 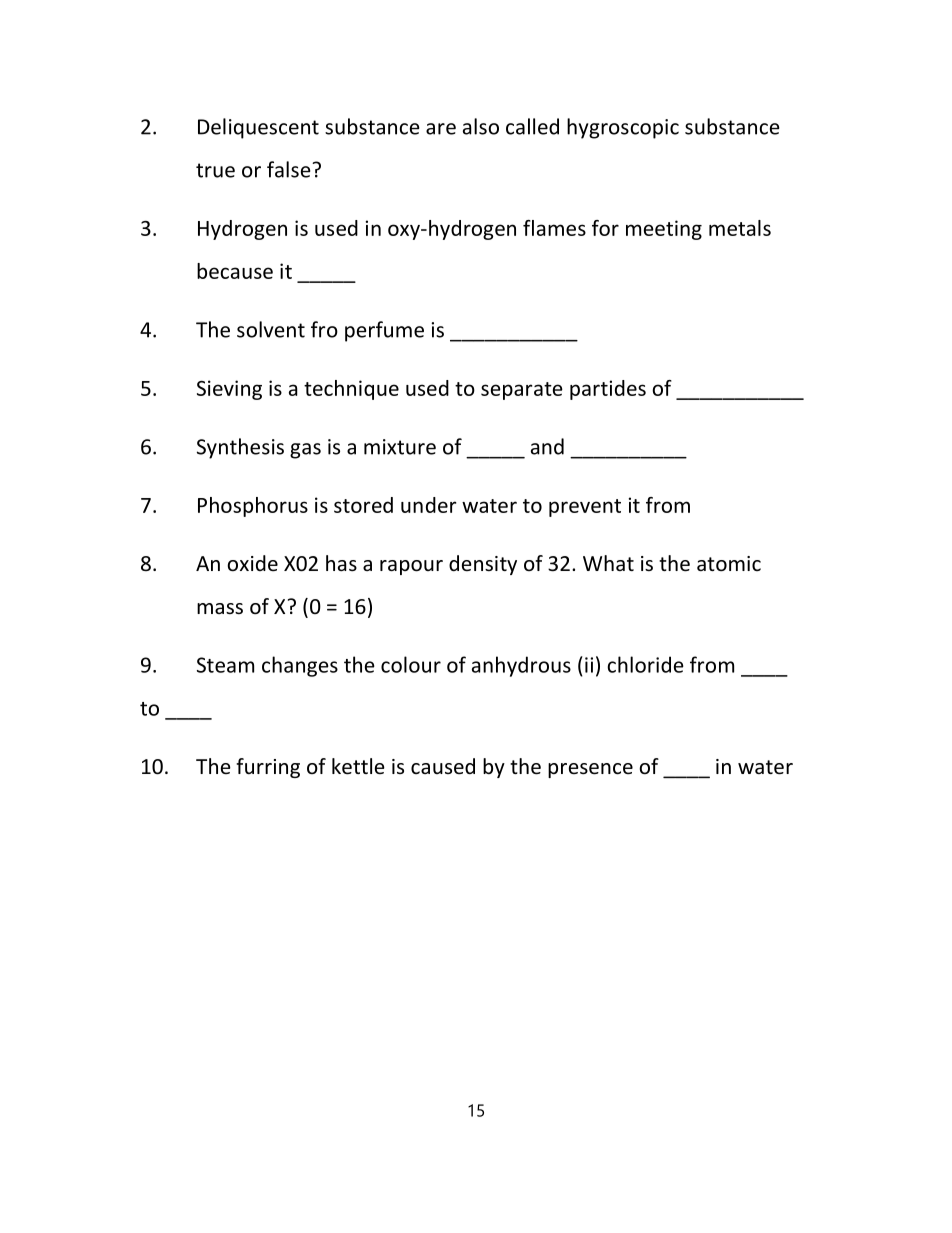 I want to click on Steam, so click(x=225, y=665).
